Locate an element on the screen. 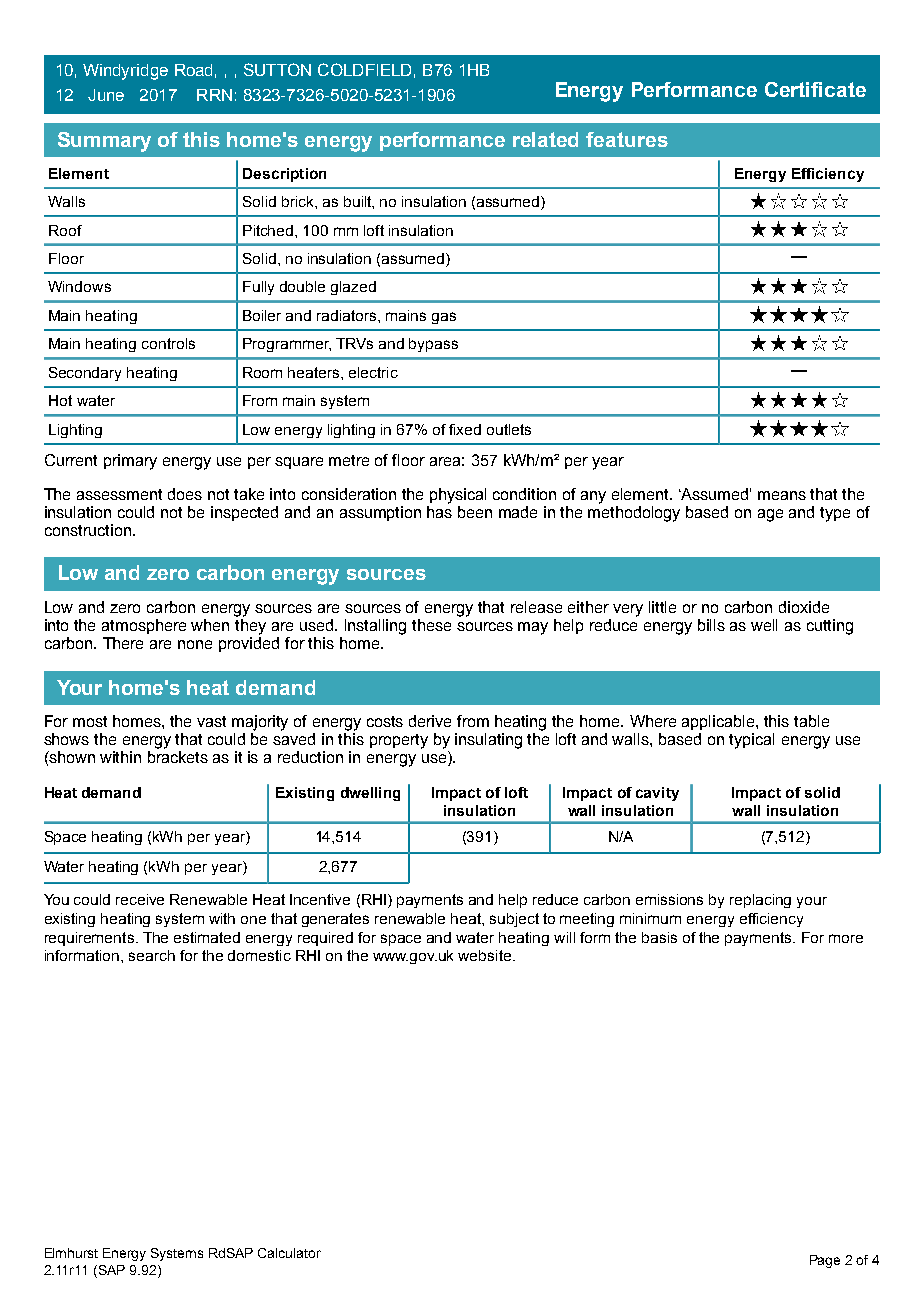 This screenshot has height=1308, width=924. these is located at coordinates (431, 625).
